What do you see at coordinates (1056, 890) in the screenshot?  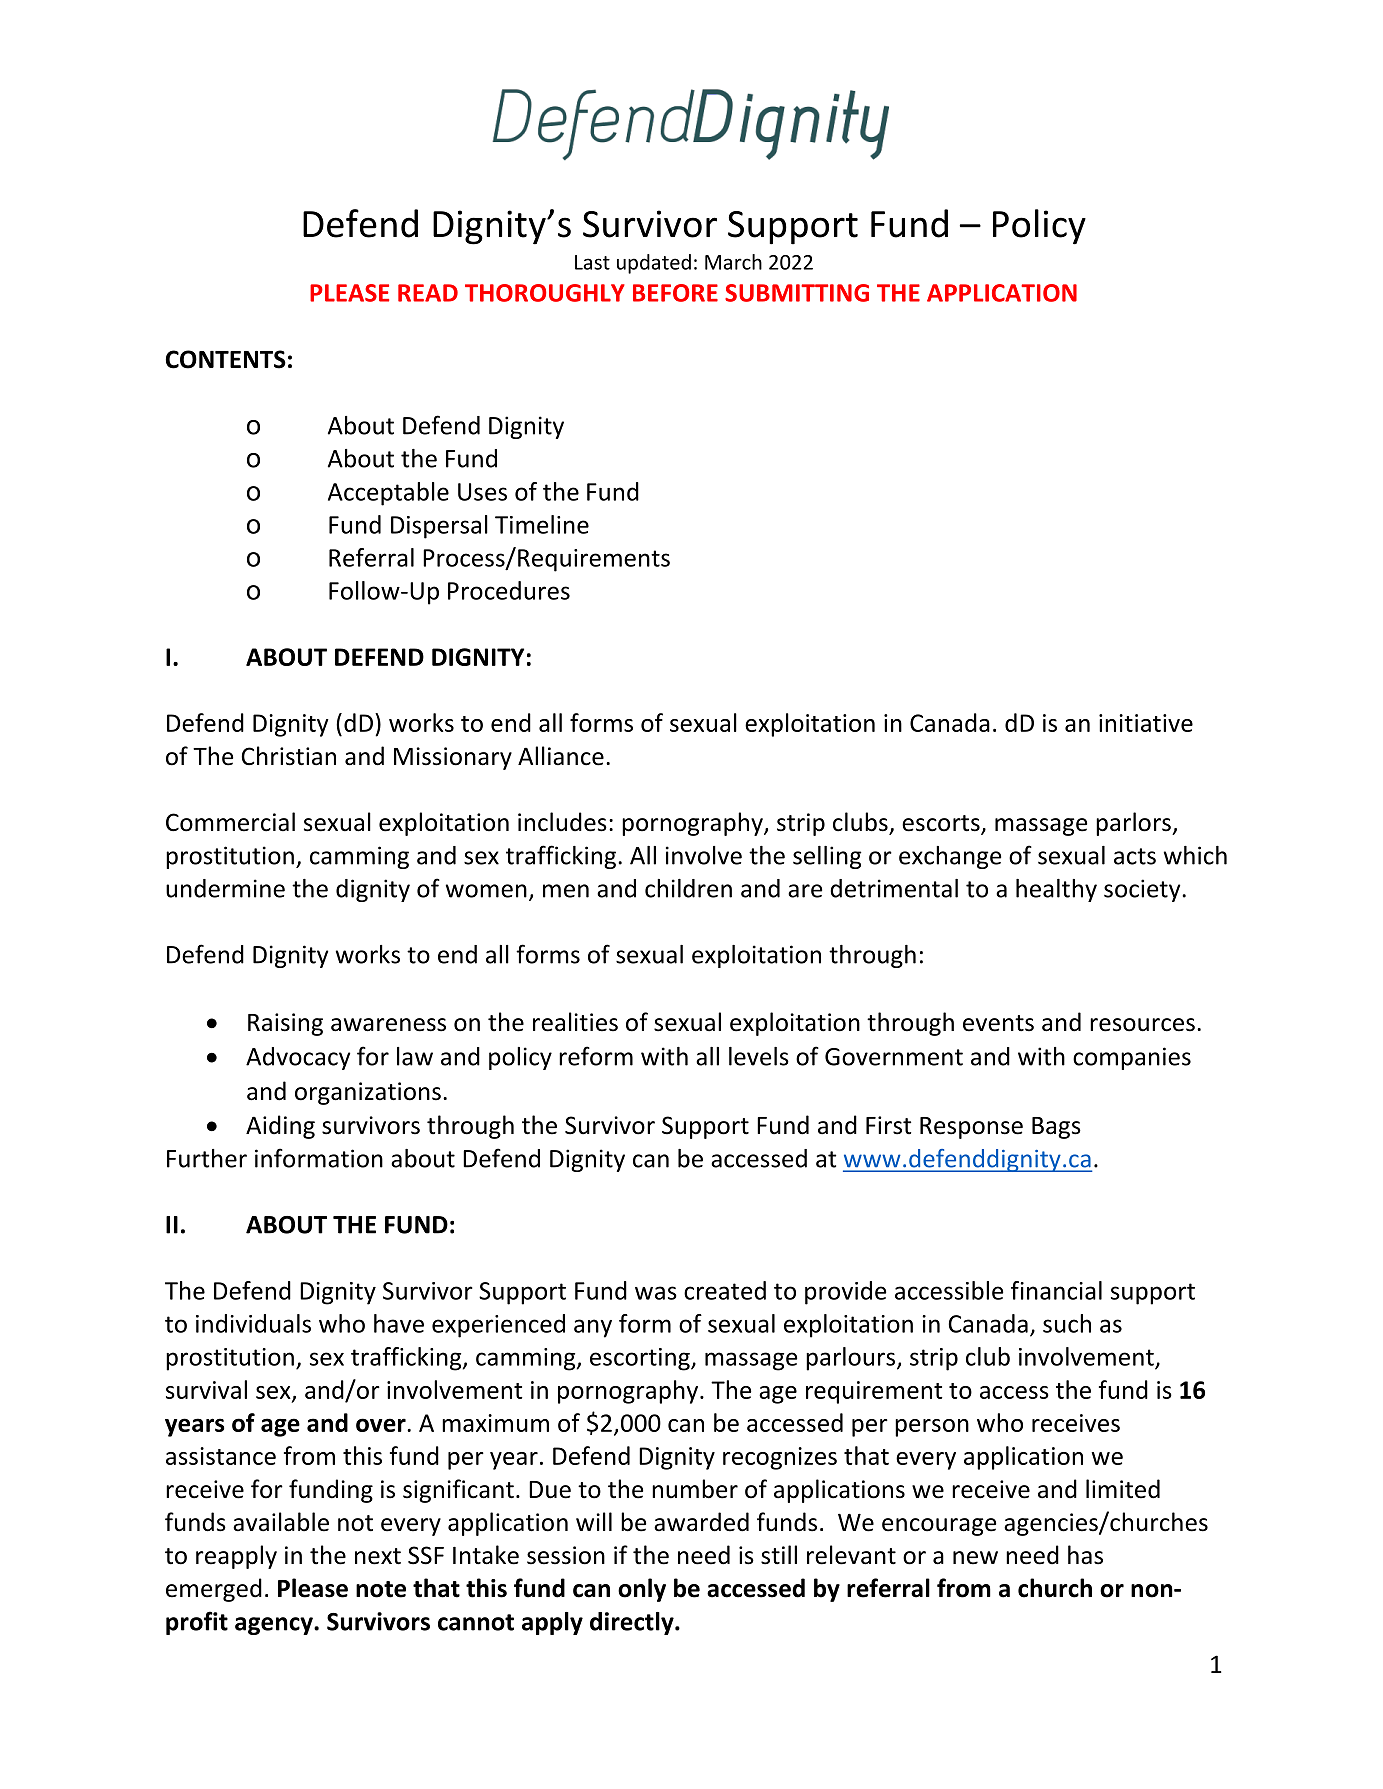 I see `healthy` at bounding box center [1056, 890].
